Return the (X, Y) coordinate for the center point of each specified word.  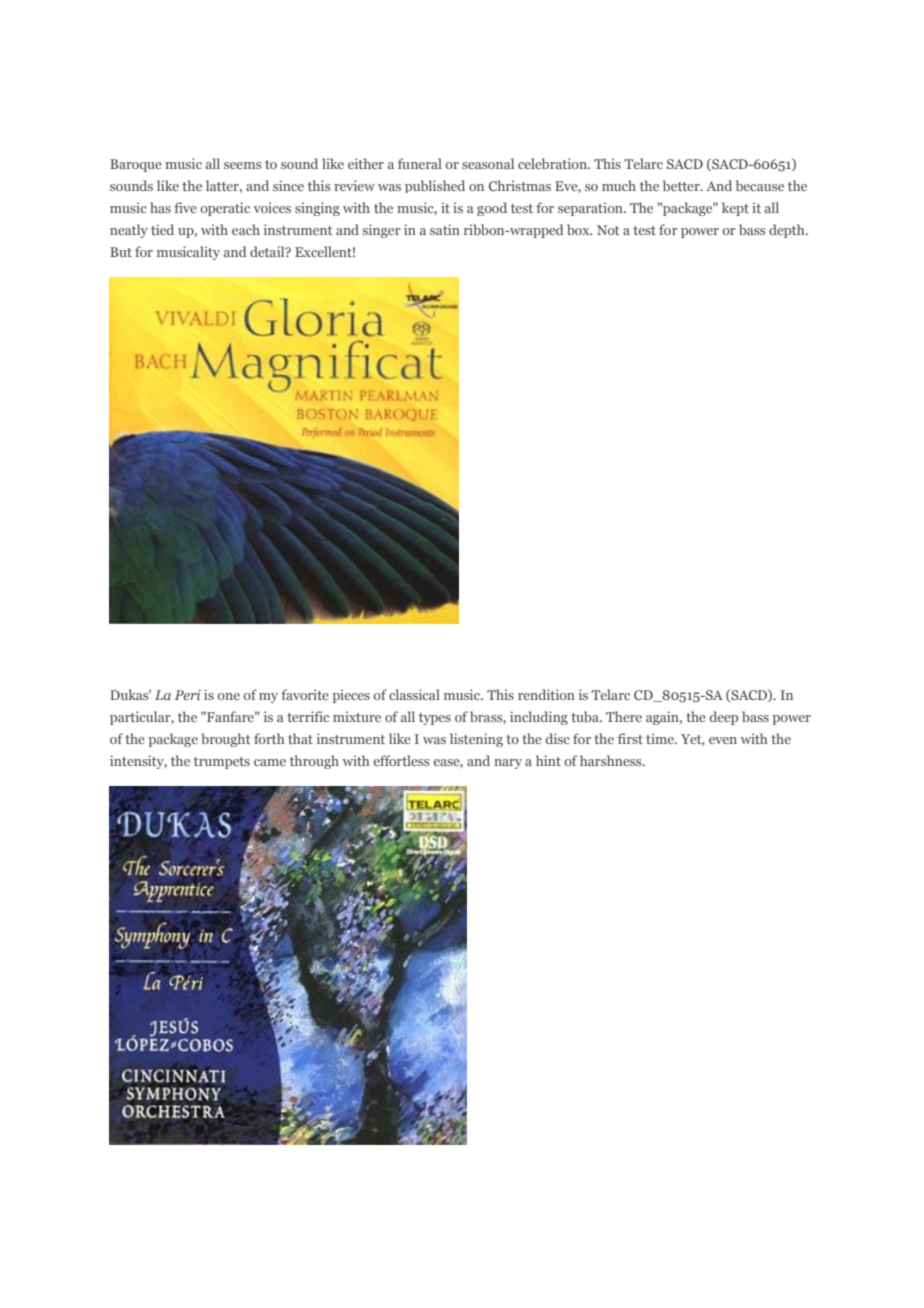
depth (788, 231)
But (121, 252)
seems (242, 165)
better (682, 185)
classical (414, 694)
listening (476, 740)
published (435, 186)
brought (226, 740)
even (723, 740)
